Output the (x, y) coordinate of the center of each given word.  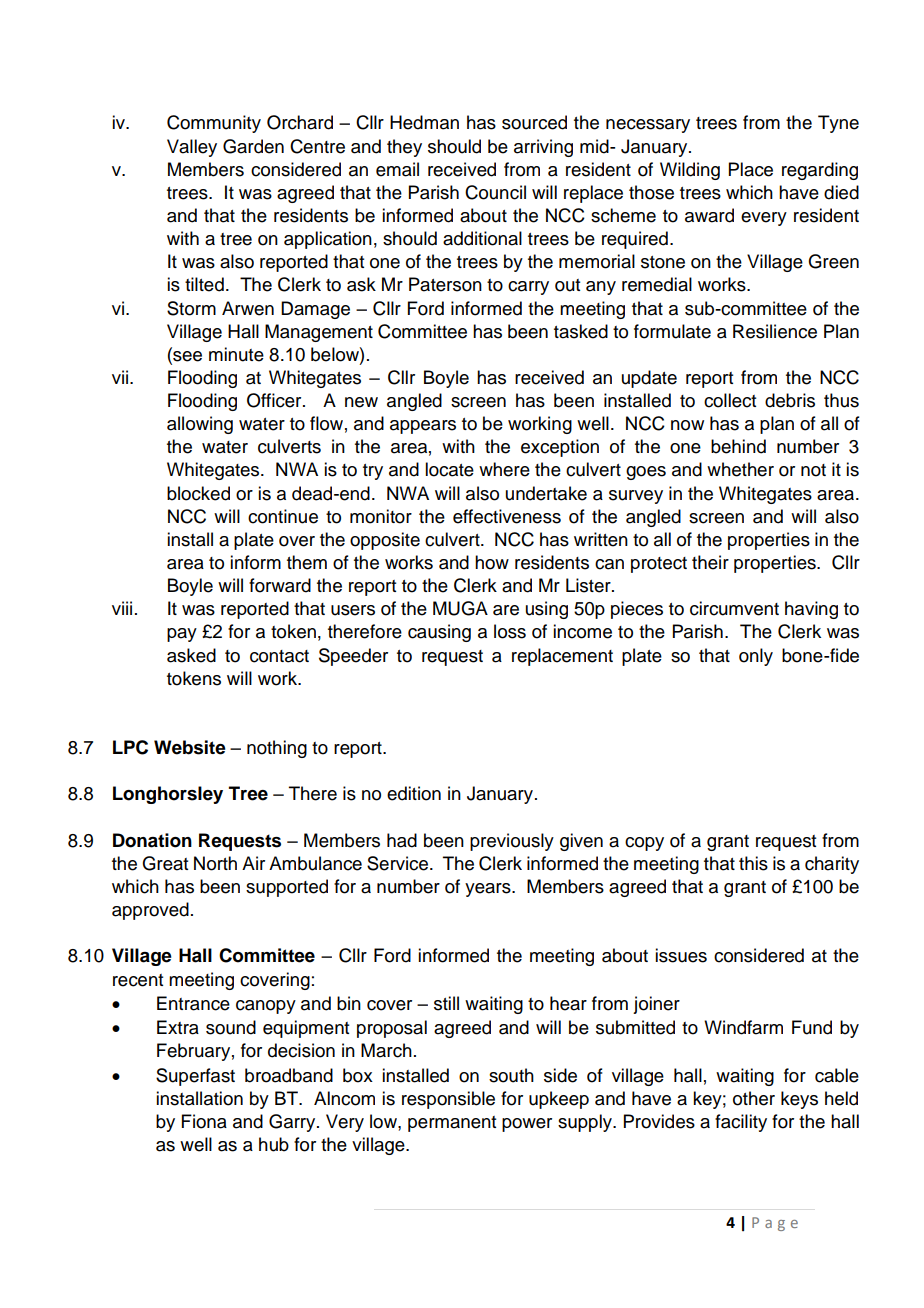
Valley (192, 148)
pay (182, 635)
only (756, 657)
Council (495, 192)
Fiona (204, 1121)
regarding (820, 171)
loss (510, 631)
